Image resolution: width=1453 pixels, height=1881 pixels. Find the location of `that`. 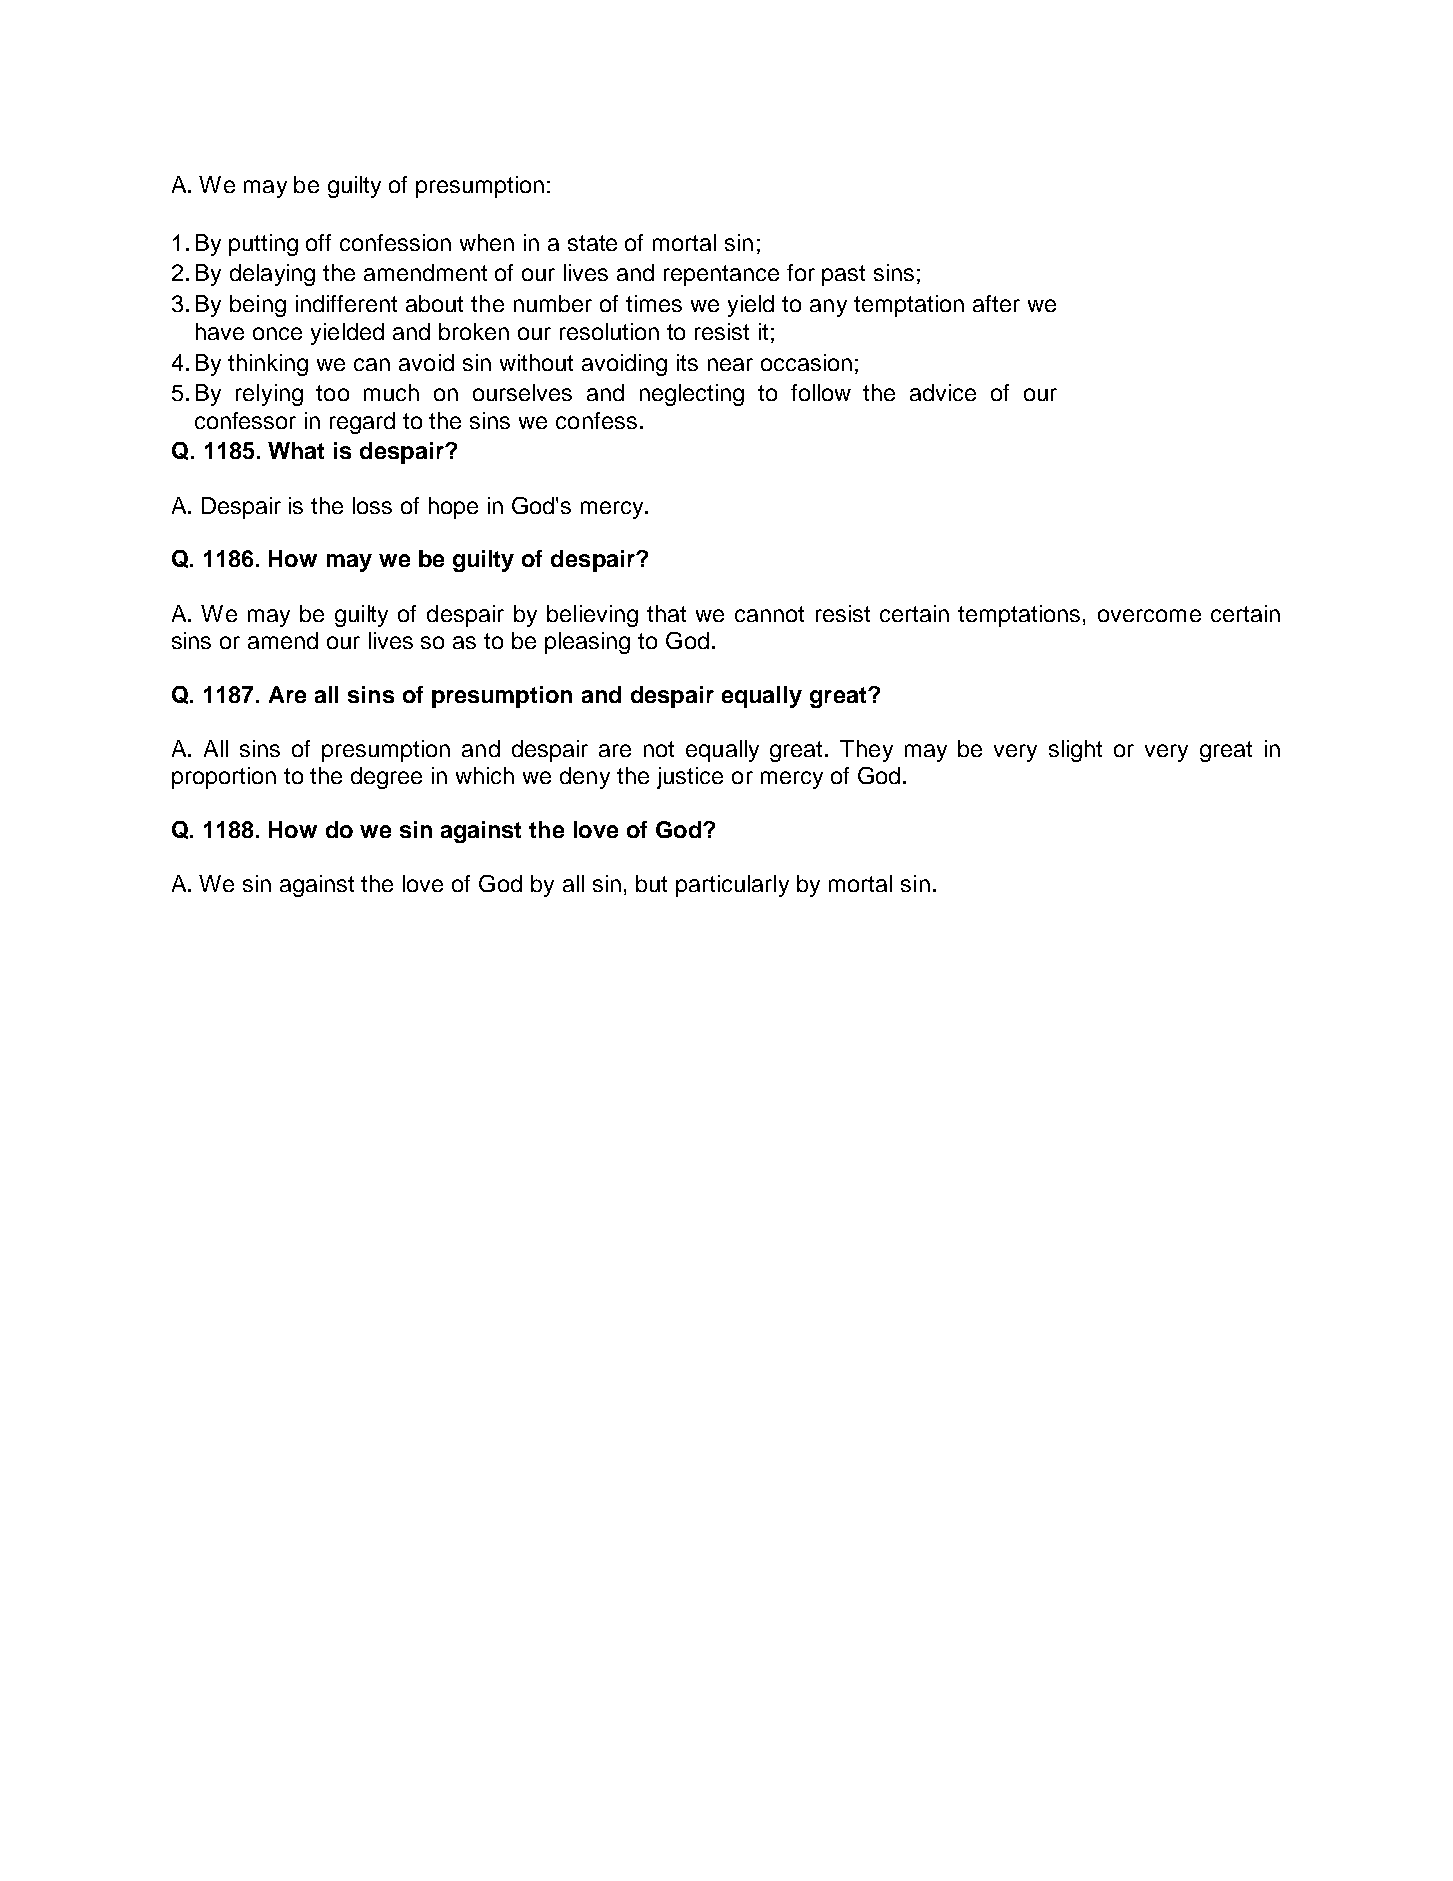

that is located at coordinates (666, 613).
